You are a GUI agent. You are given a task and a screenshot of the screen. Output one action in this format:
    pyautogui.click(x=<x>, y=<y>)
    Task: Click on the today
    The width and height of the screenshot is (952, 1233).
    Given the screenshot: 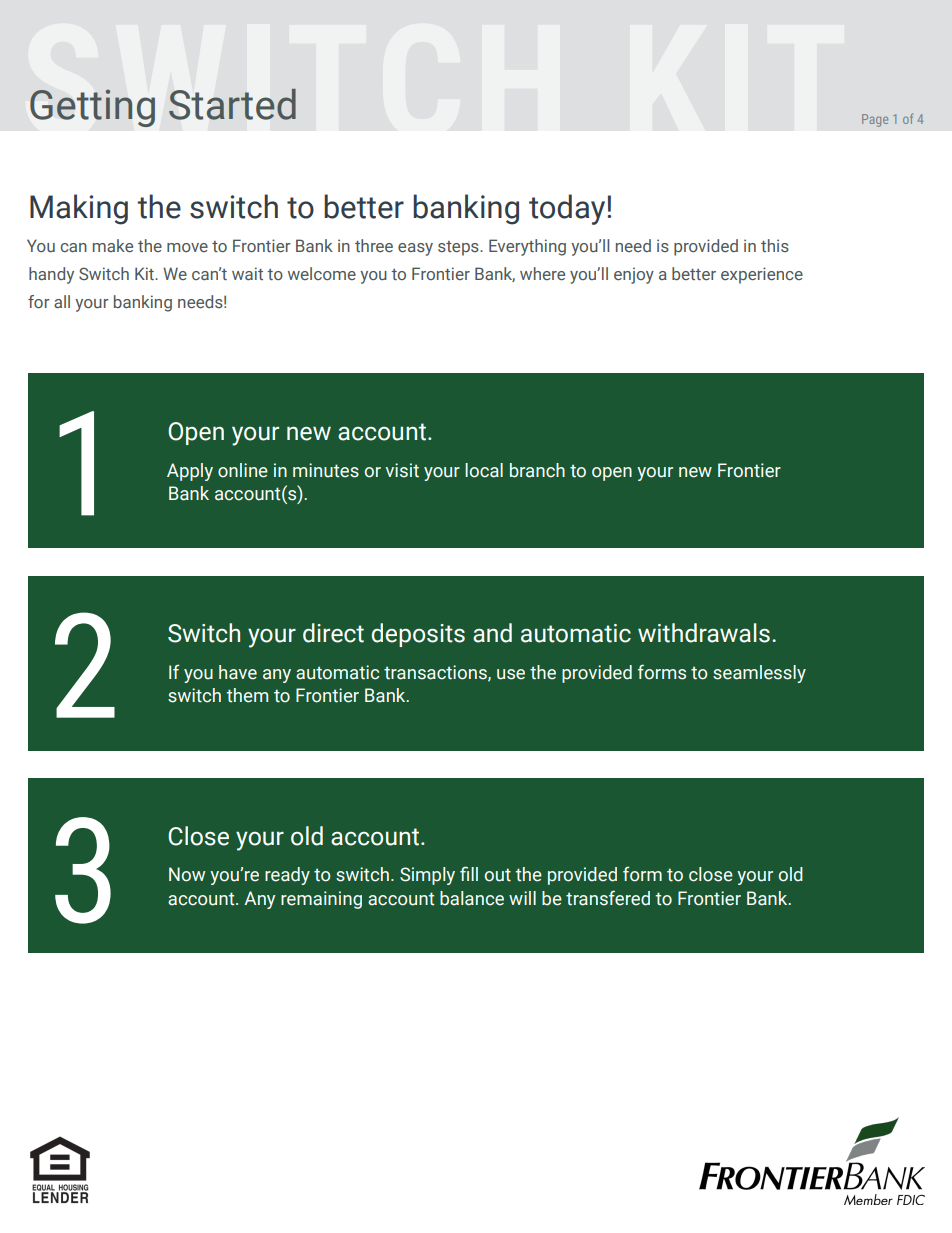 What is the action you would take?
    pyautogui.click(x=568, y=209)
